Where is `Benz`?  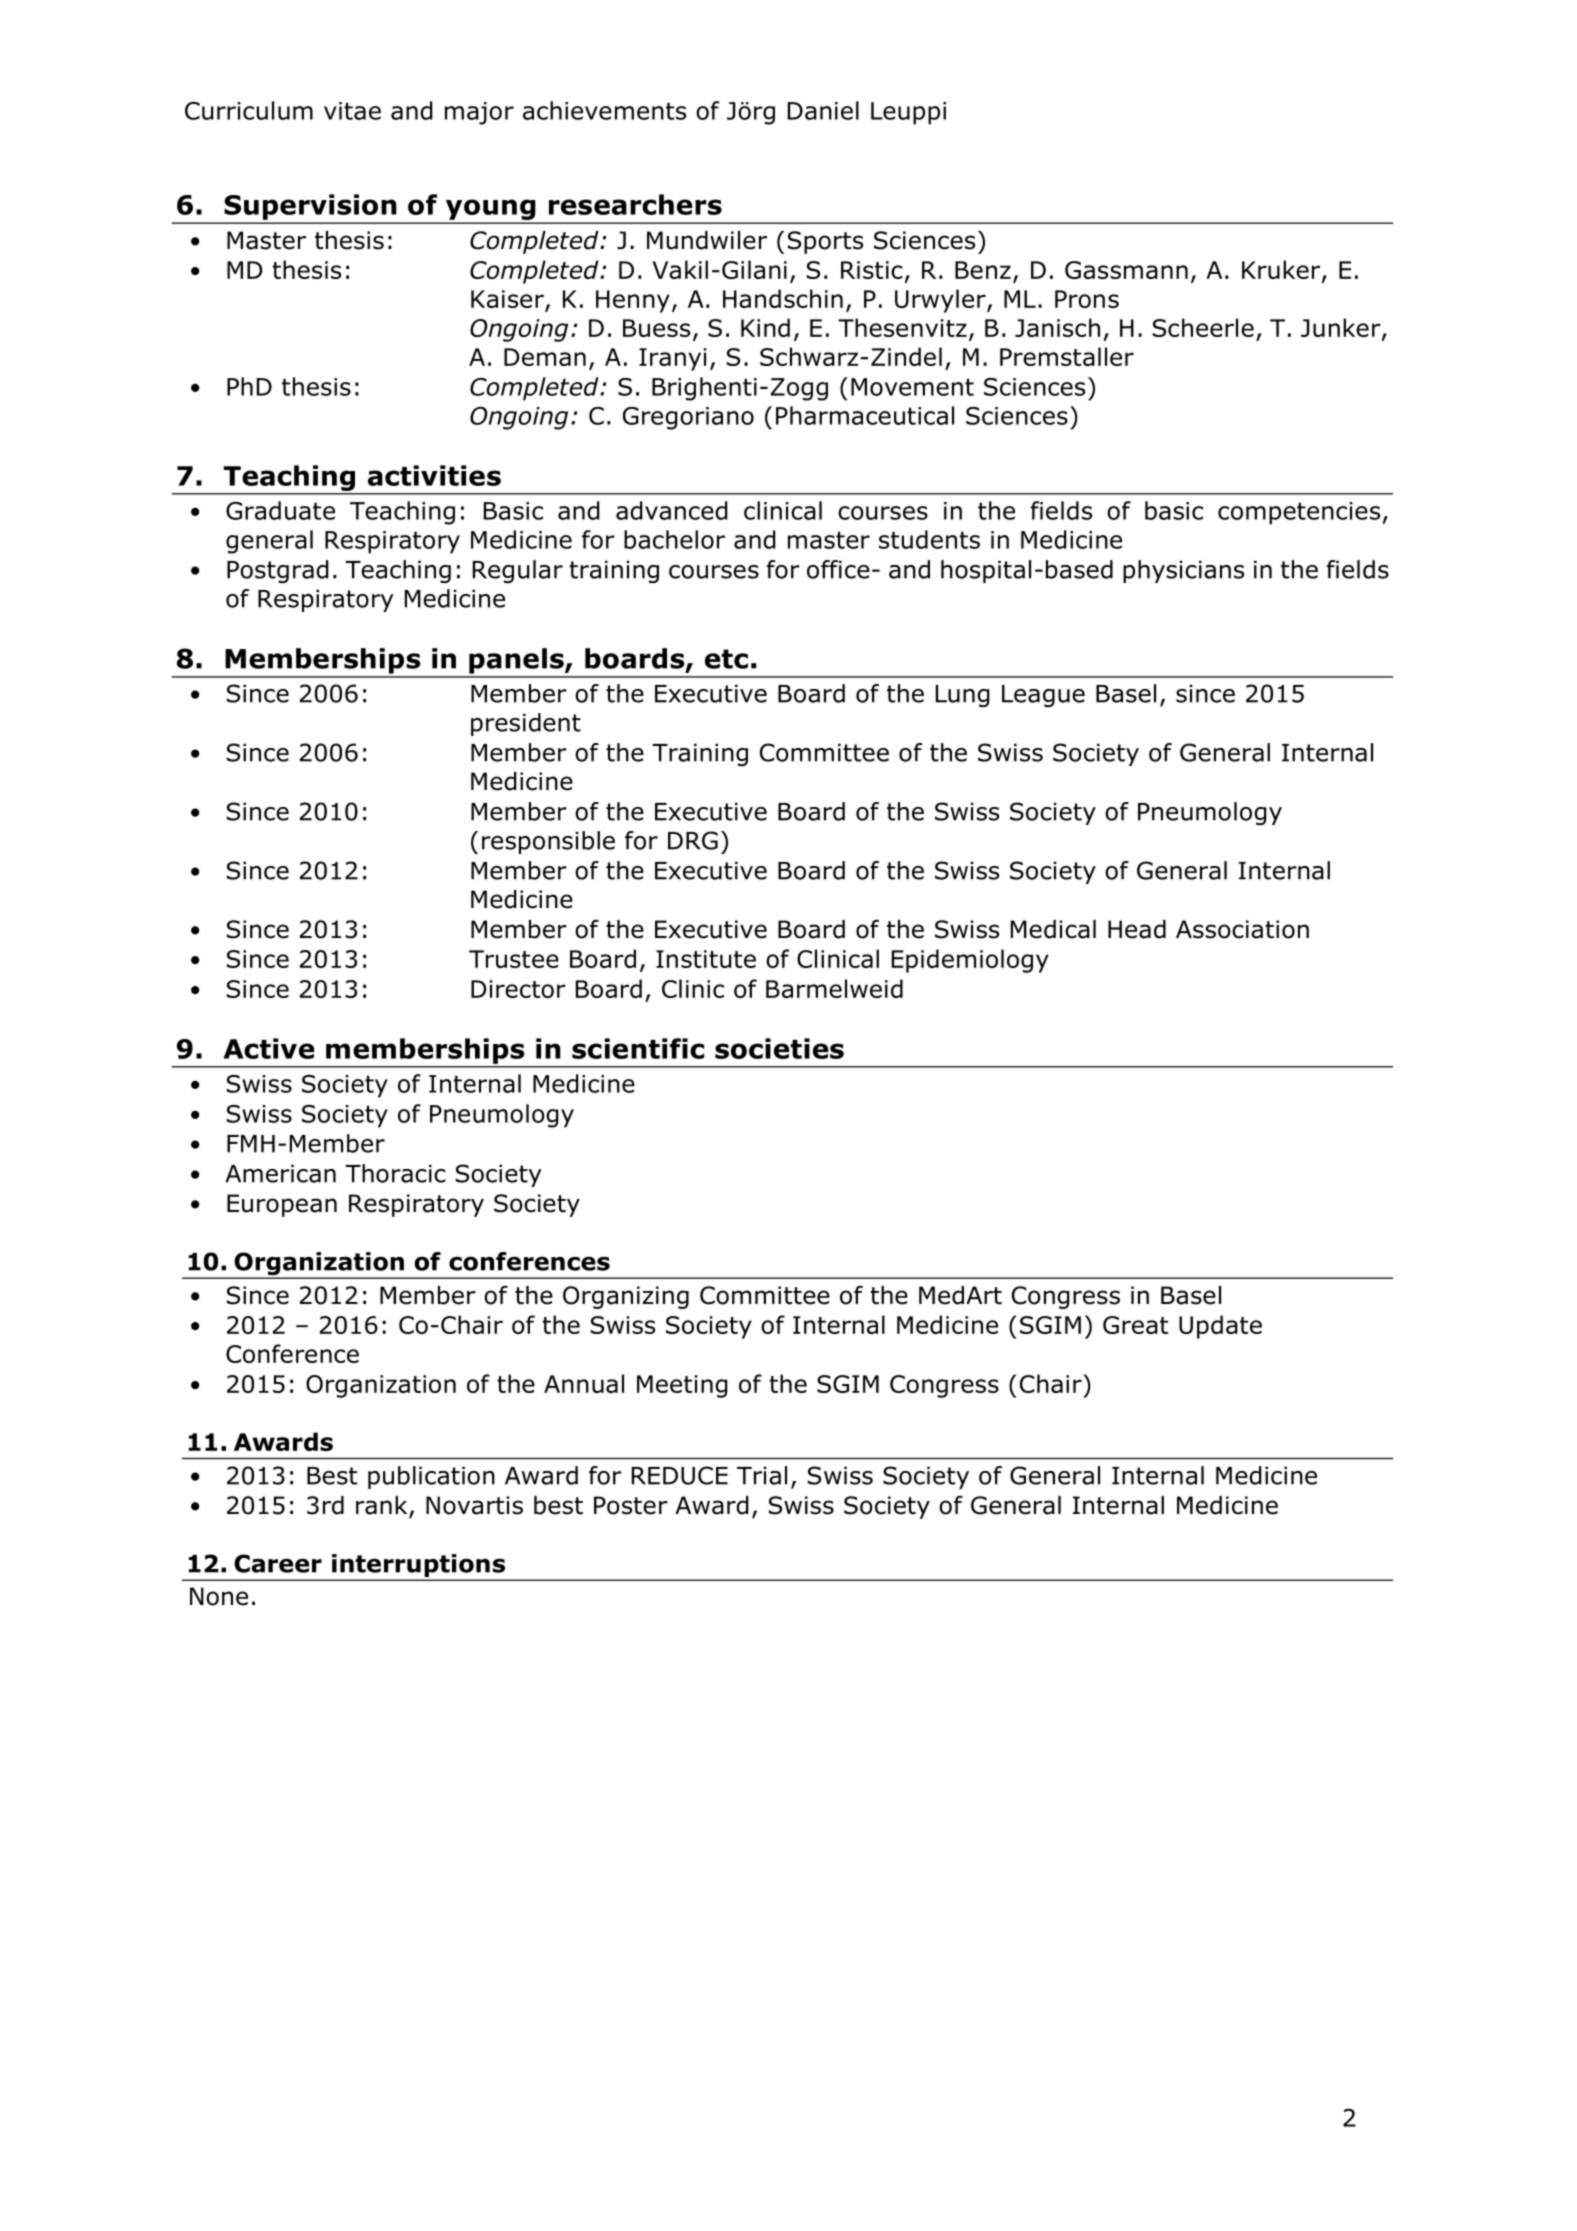
Benz is located at coordinates (983, 270).
